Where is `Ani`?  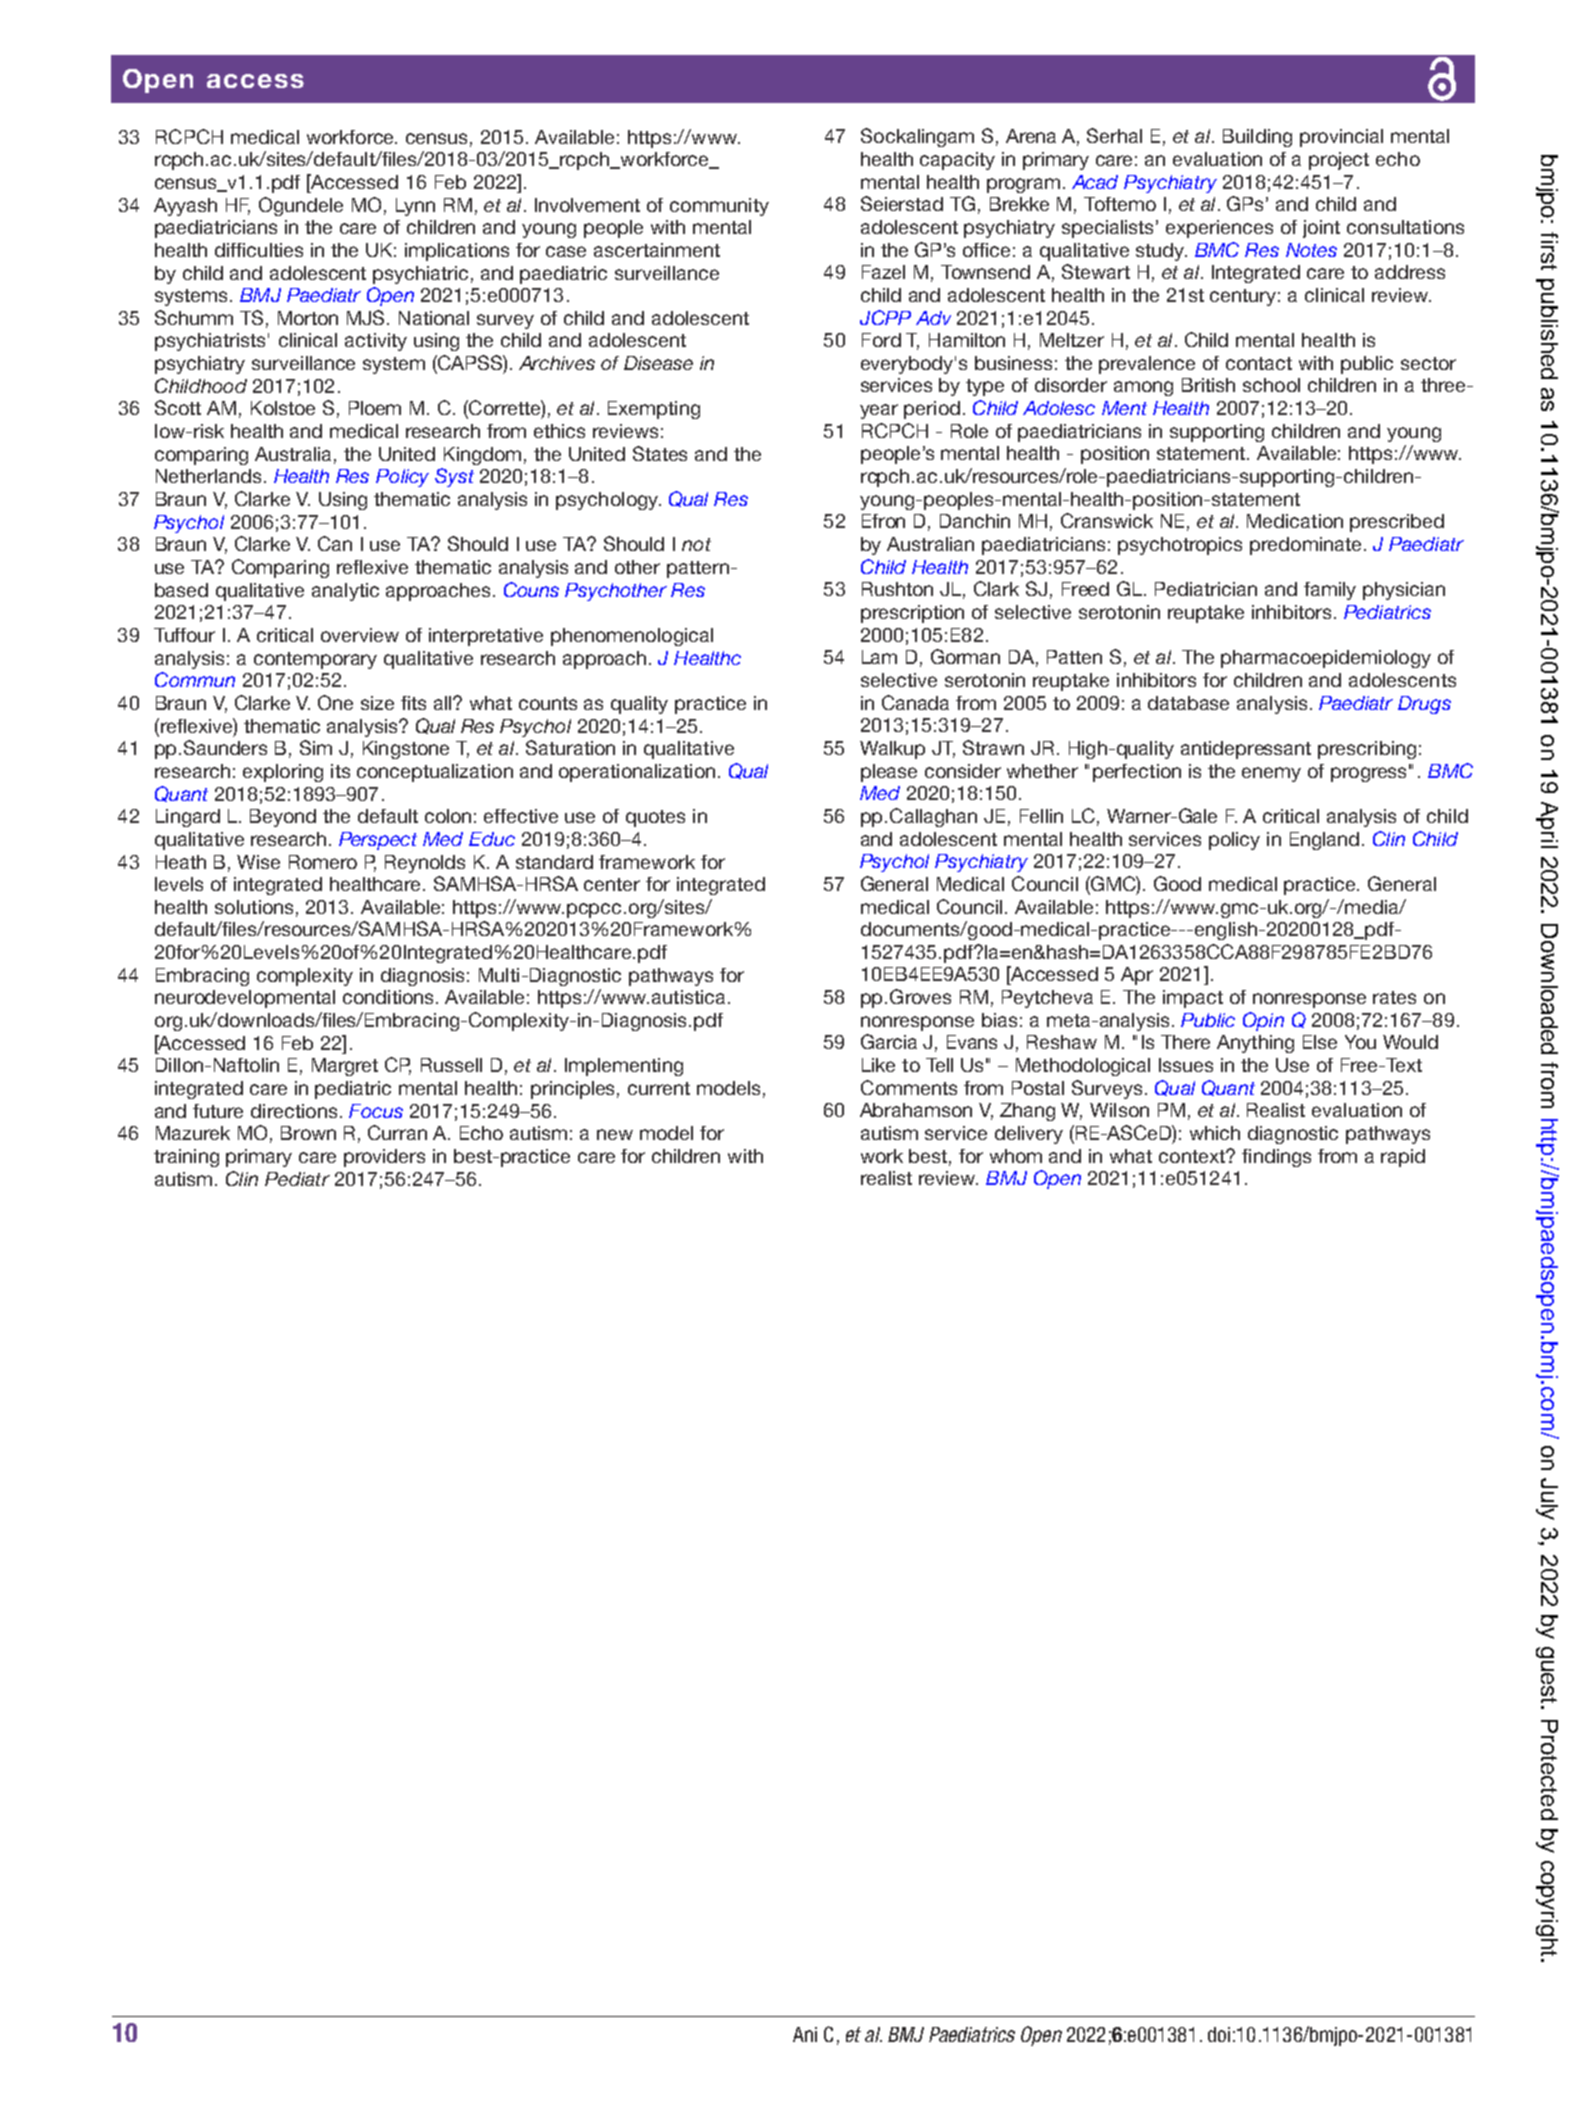
Ani is located at coordinates (805, 2034).
